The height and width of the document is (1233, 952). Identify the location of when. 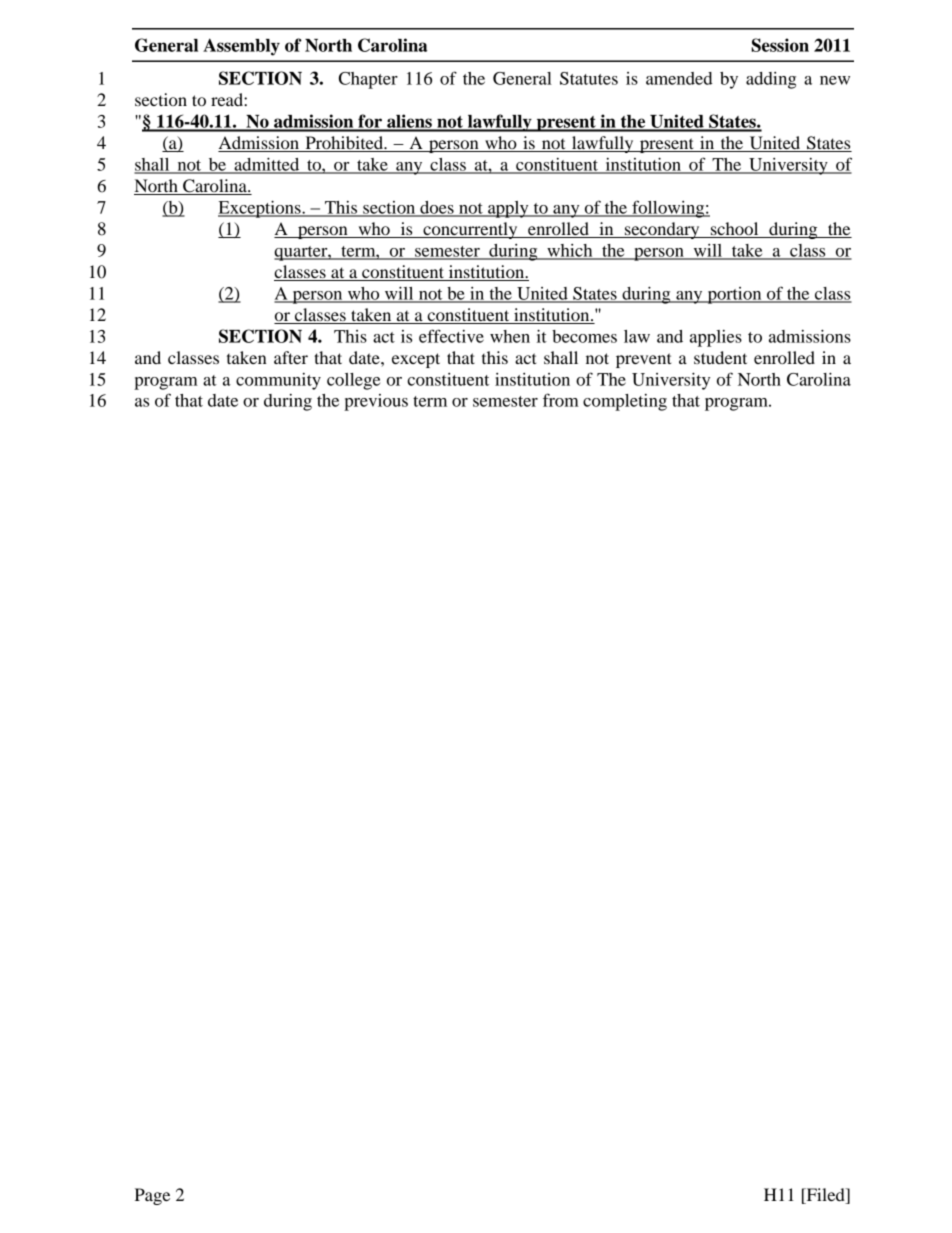
(510, 336).
